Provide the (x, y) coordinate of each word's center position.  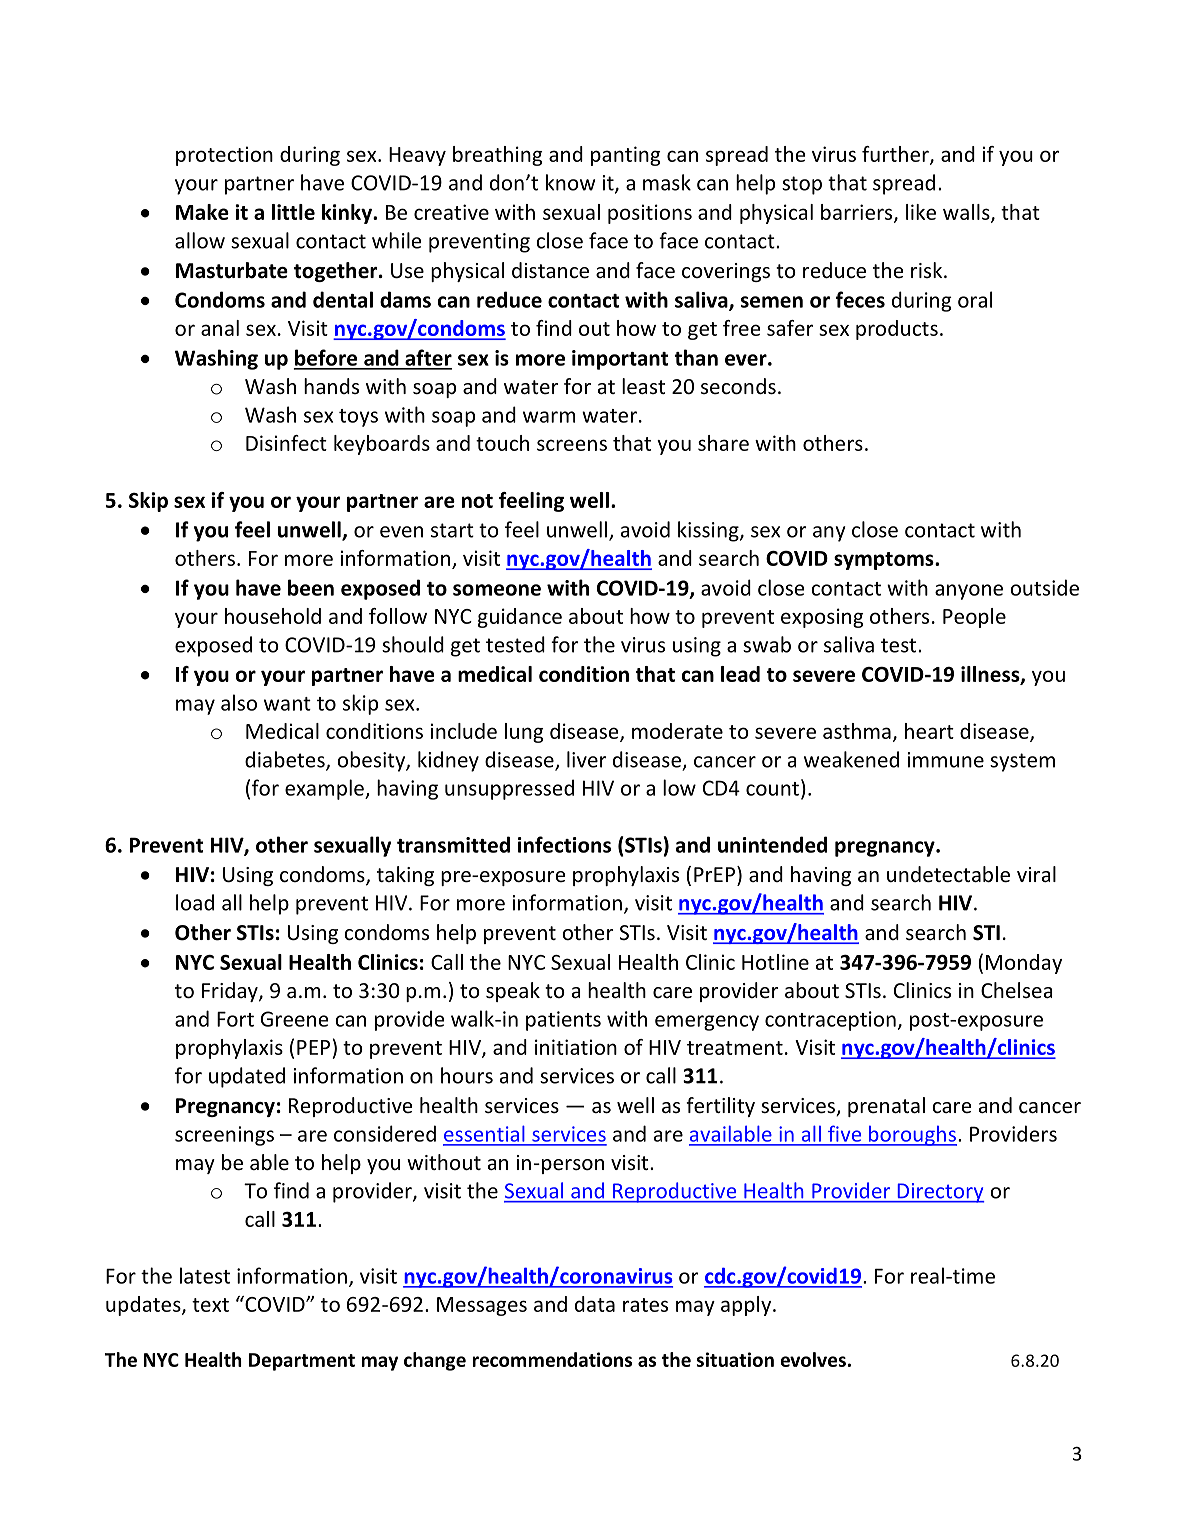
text (210, 1305)
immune (945, 760)
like (921, 212)
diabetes (286, 760)
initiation (576, 1047)
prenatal (886, 1107)
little (293, 212)
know (570, 182)
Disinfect (286, 443)
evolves (813, 1359)
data (595, 1304)
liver (587, 759)
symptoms (885, 561)
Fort (235, 1019)
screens (572, 445)
